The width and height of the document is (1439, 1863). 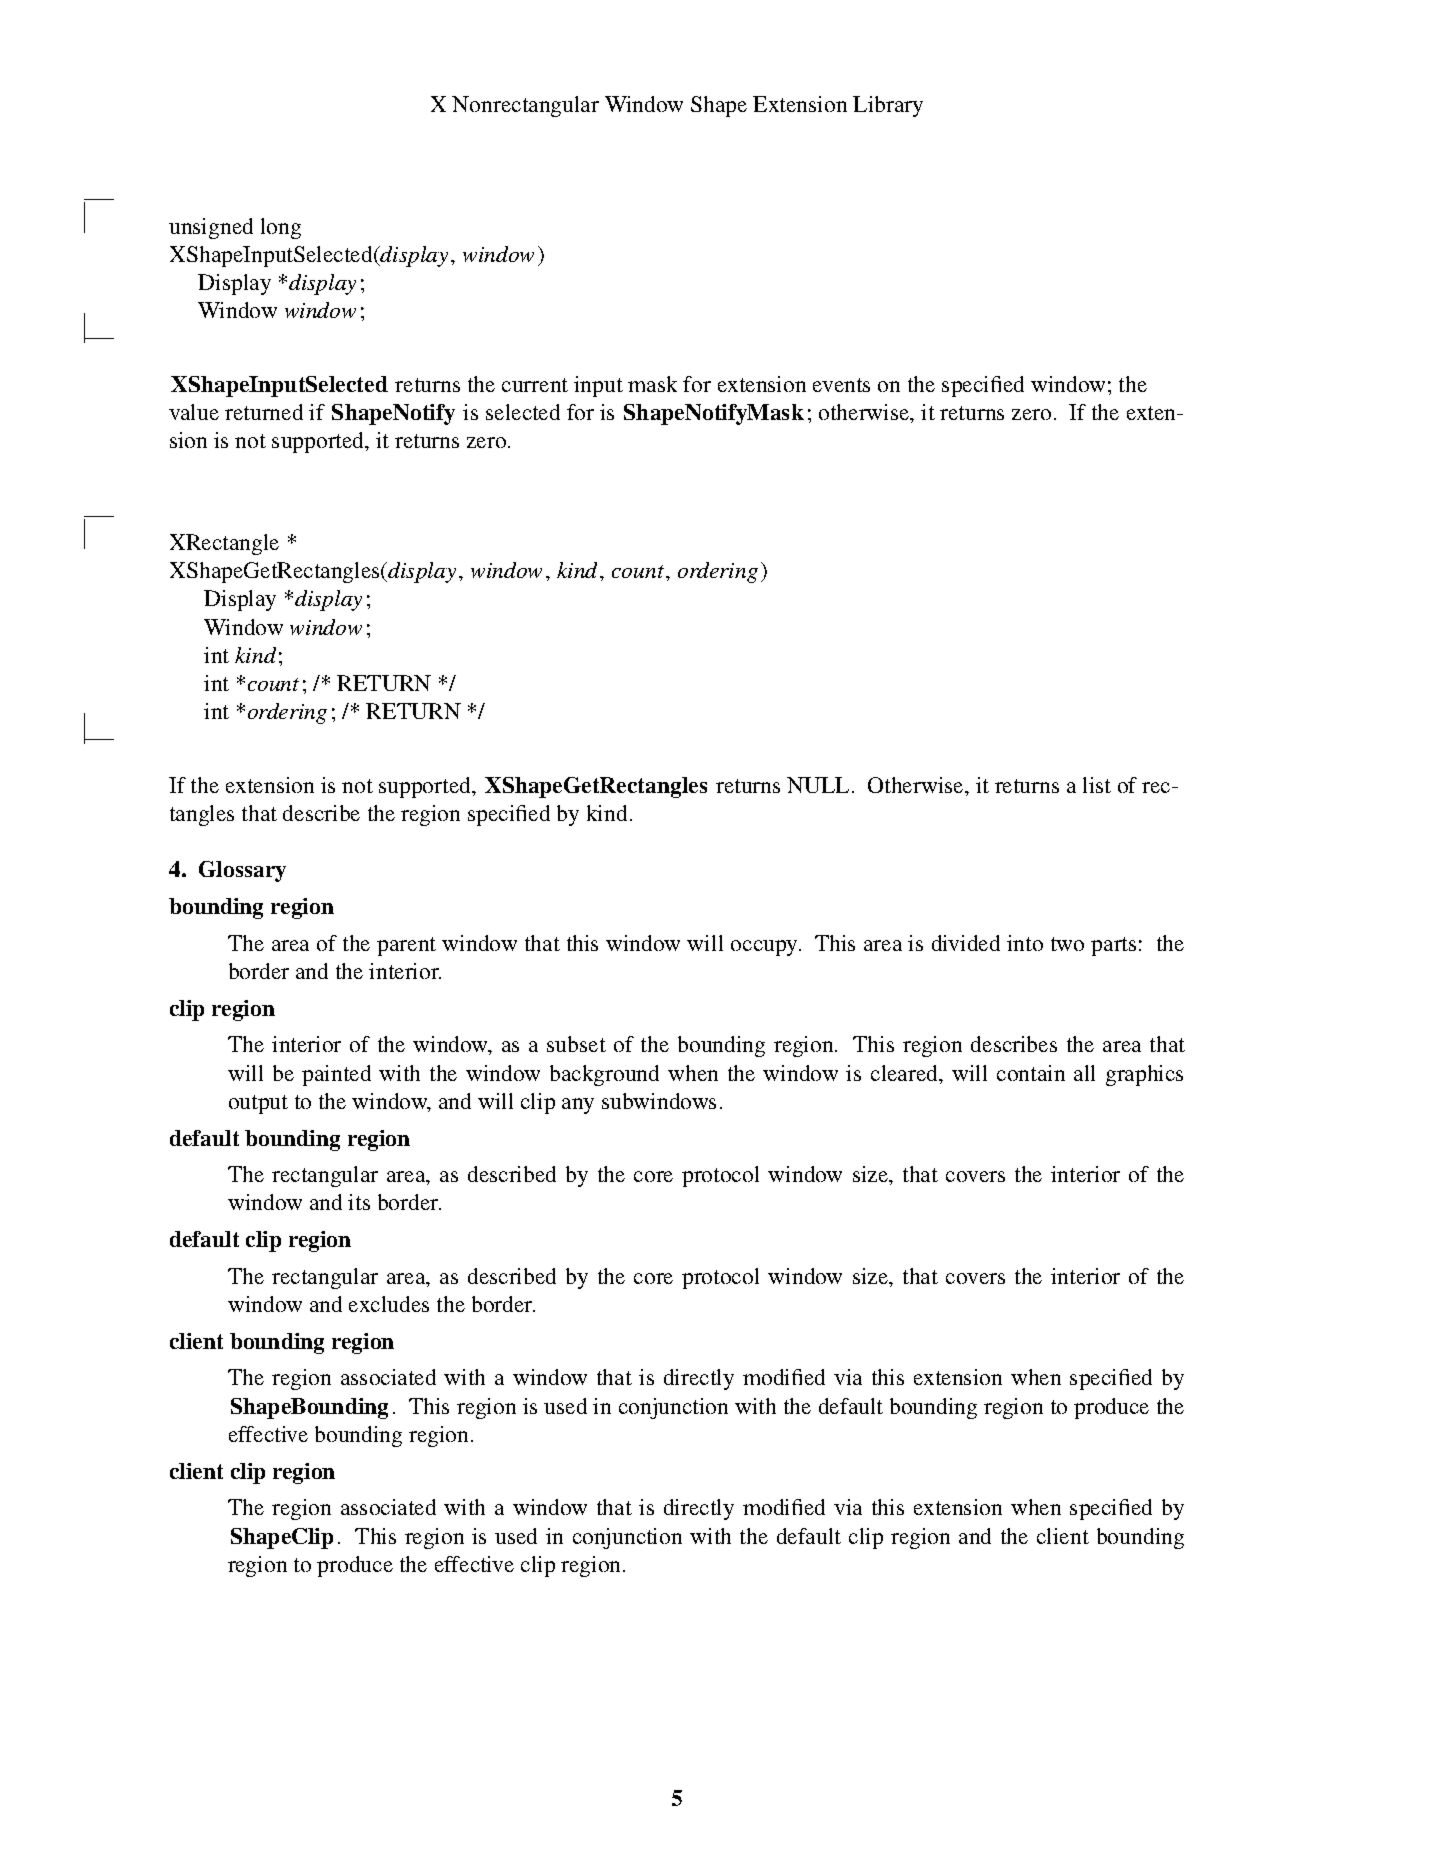 I want to click on events, so click(x=841, y=385).
